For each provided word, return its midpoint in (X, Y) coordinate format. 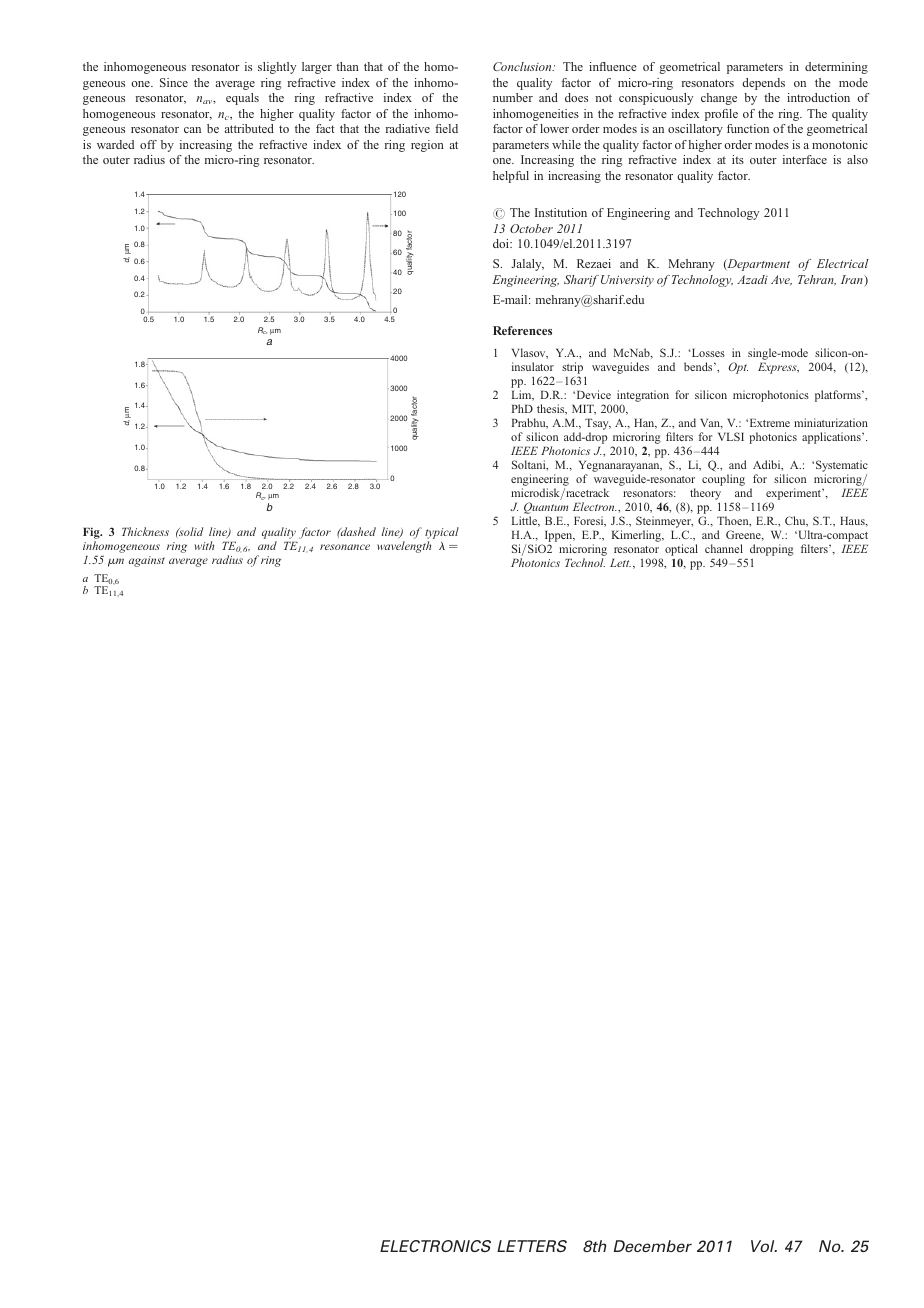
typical (442, 534)
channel (724, 548)
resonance (345, 547)
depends (763, 84)
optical (681, 551)
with (204, 545)
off (148, 144)
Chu (796, 521)
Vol (764, 1246)
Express (778, 368)
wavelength (404, 547)
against (147, 561)
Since (174, 82)
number (513, 97)
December (653, 1246)
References (522, 330)
